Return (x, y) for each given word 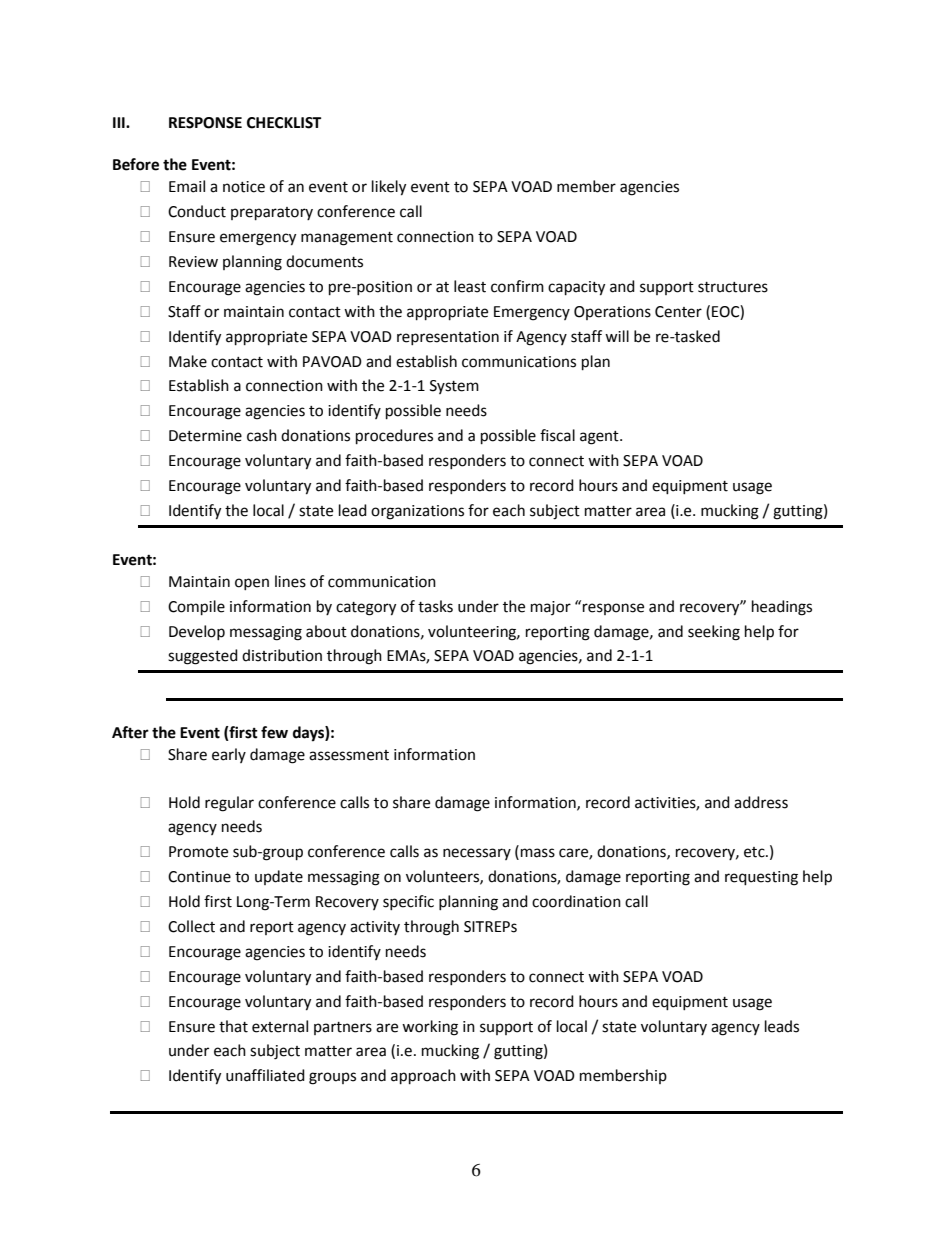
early (229, 755)
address (761, 802)
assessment (349, 755)
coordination (576, 901)
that (233, 1026)
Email (187, 186)
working (430, 1028)
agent (600, 438)
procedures (394, 437)
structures (733, 287)
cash (262, 435)
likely (389, 188)
